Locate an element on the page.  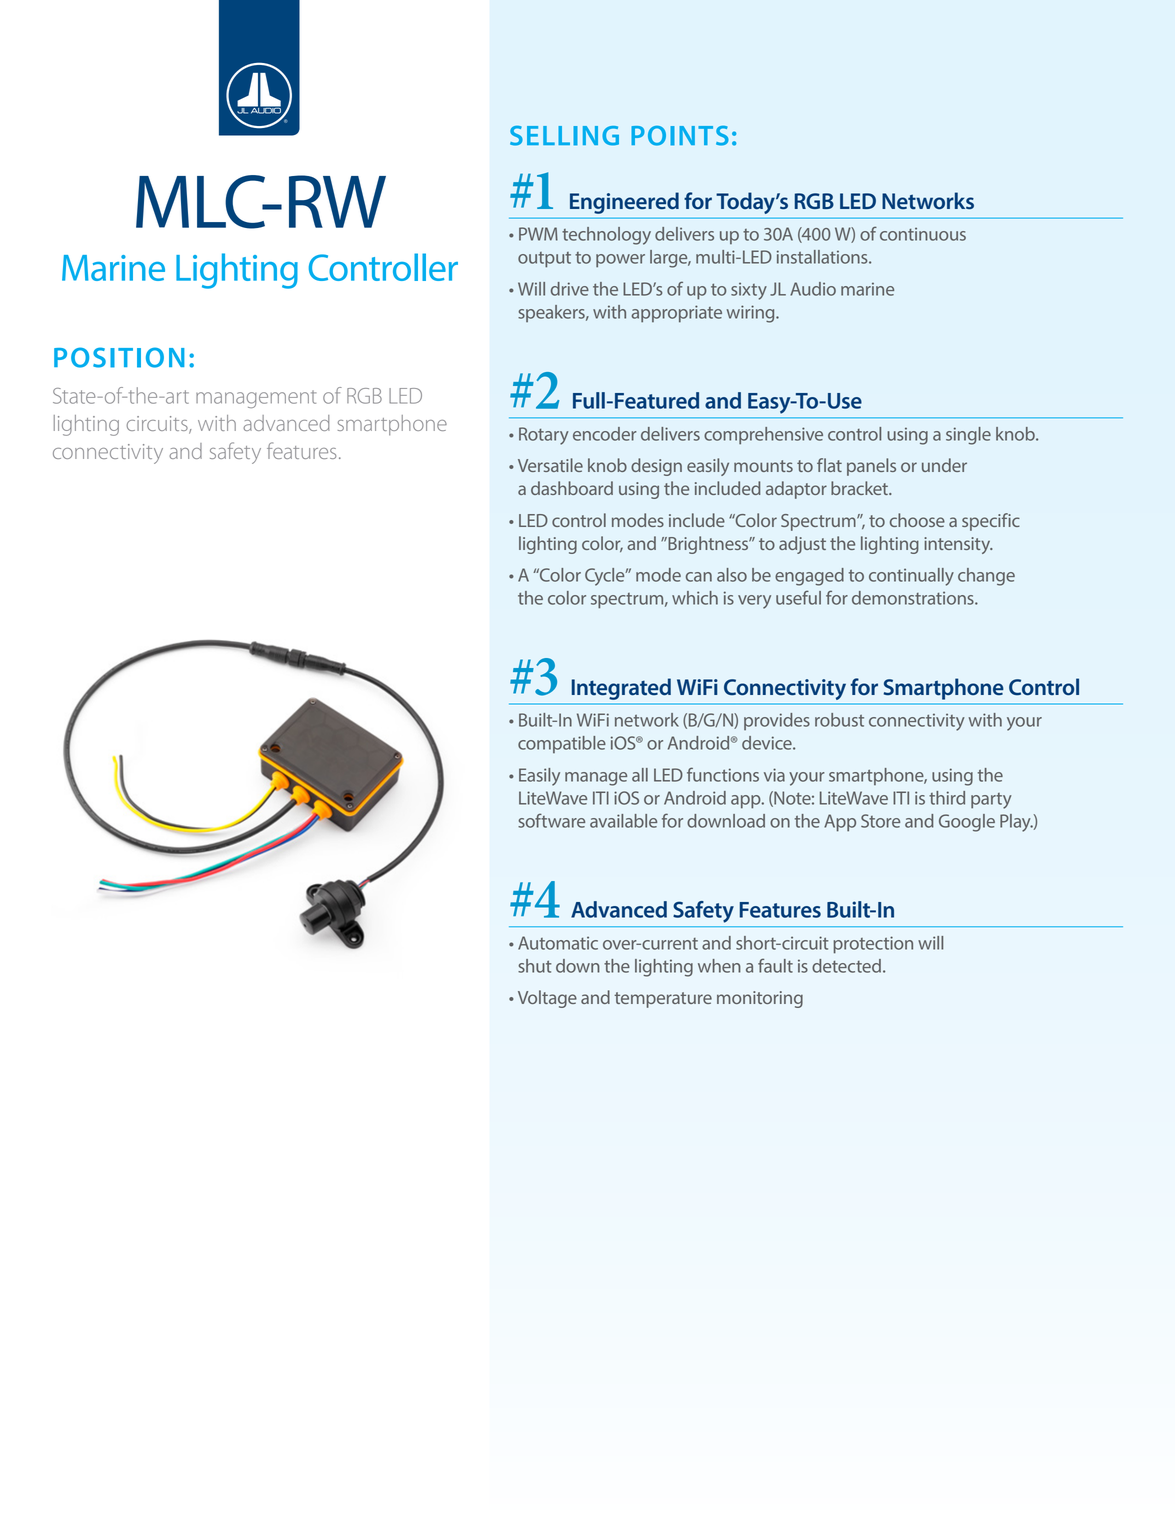
software is located at coordinates (551, 820).
